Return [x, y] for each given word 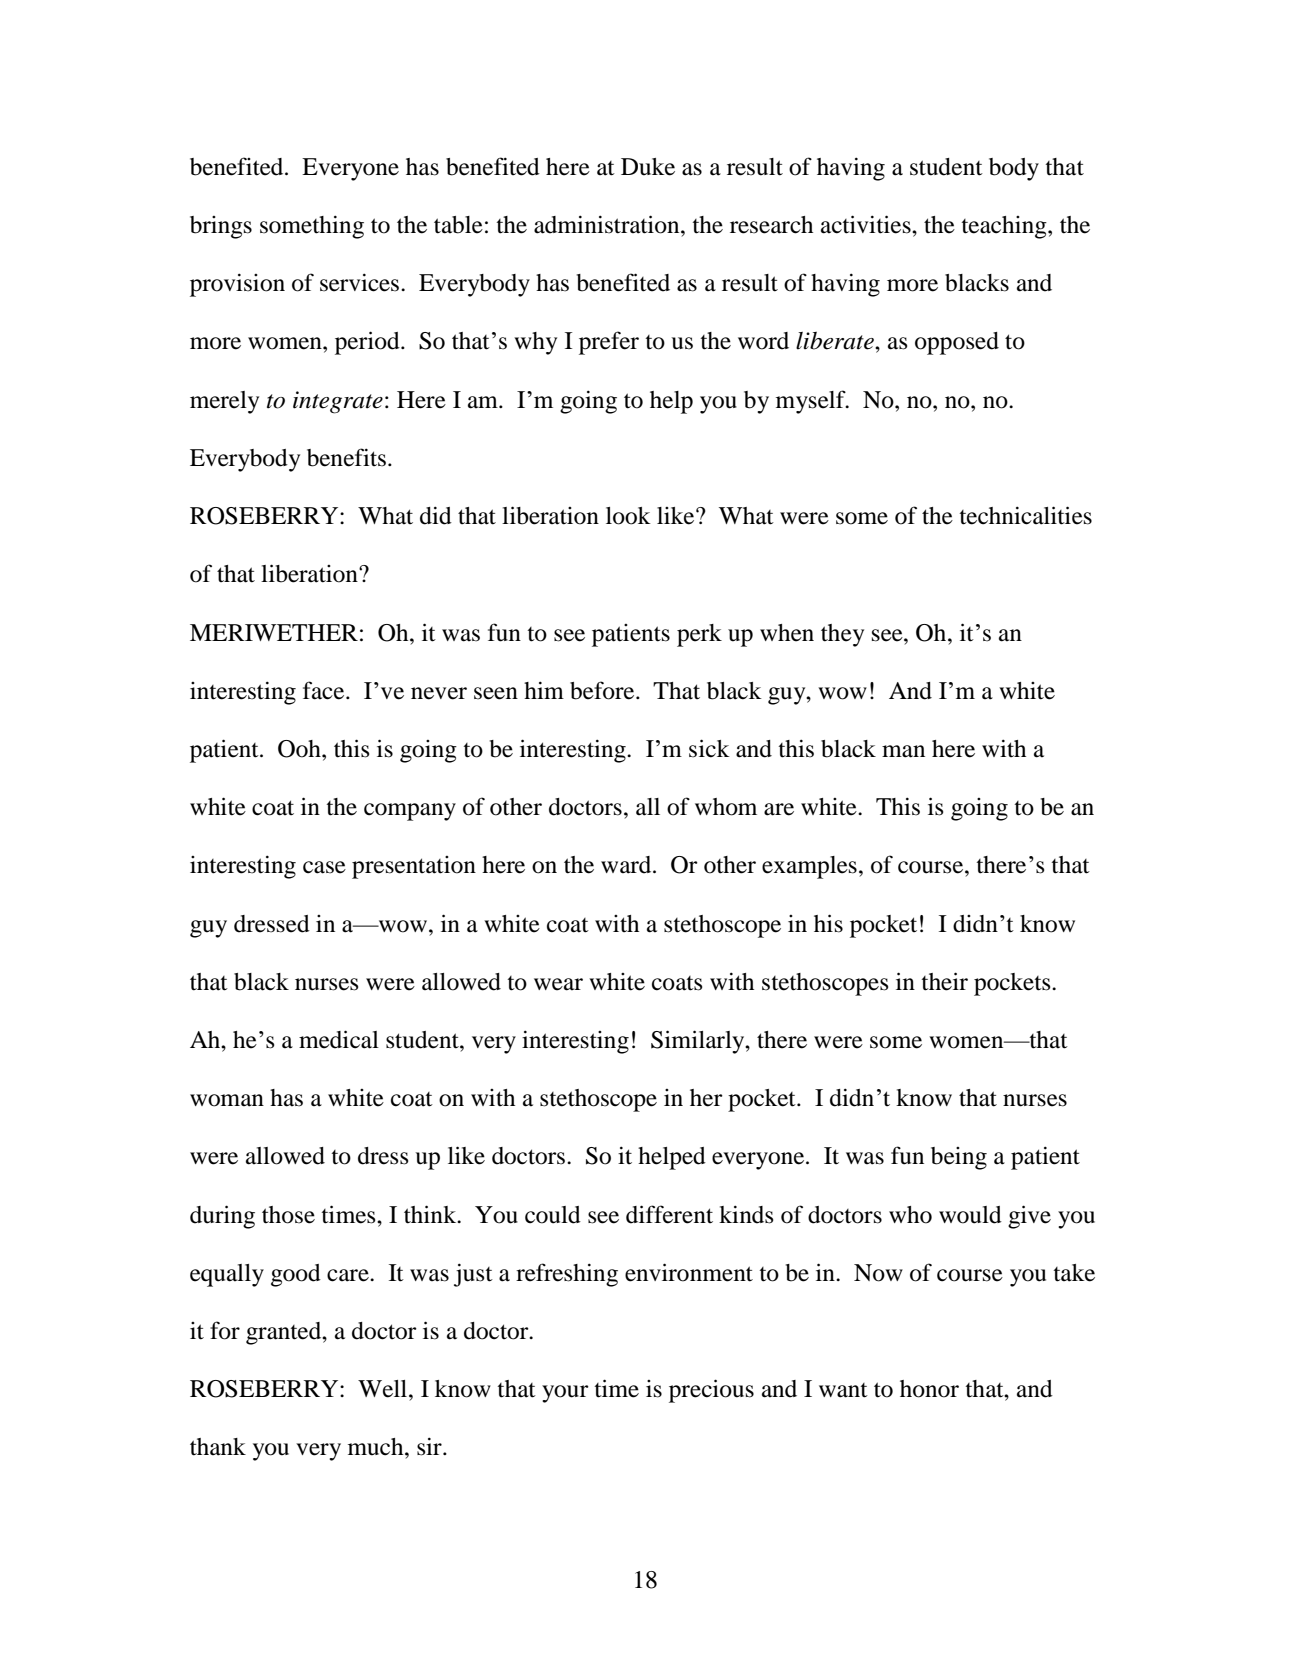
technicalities [1025, 515]
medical [339, 1039]
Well [384, 1389]
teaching [1005, 227]
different [669, 1214]
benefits [346, 457]
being [959, 1158]
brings [221, 227]
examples [809, 867]
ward [627, 865]
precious [711, 1391]
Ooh [300, 749]
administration [608, 224]
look [628, 516]
